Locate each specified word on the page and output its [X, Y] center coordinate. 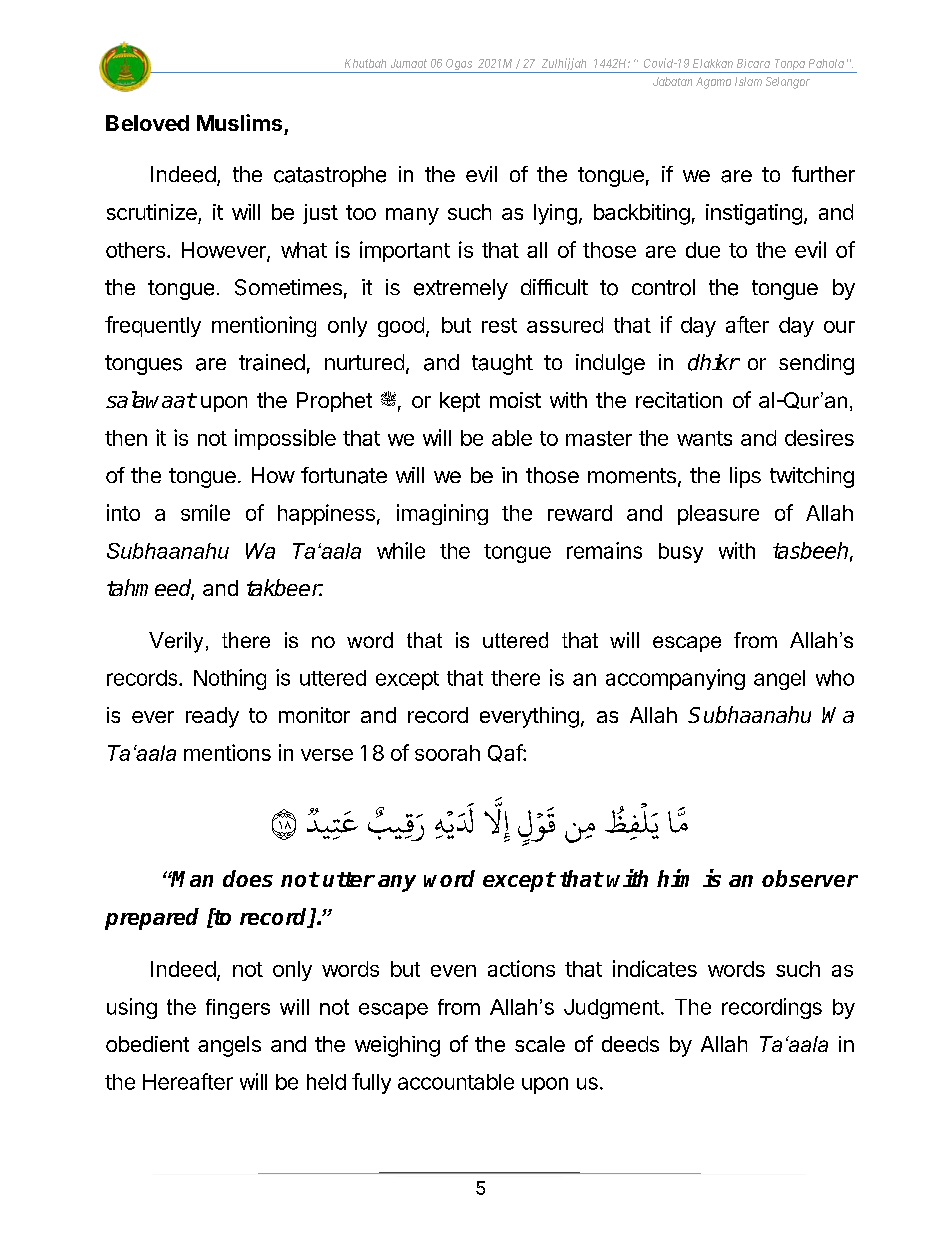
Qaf [506, 753]
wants [704, 438]
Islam [748, 81]
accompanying [675, 679]
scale [540, 1044]
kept [460, 402]
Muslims [239, 122]
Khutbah [365, 63]
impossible [285, 439]
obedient [147, 1044]
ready [212, 717]
